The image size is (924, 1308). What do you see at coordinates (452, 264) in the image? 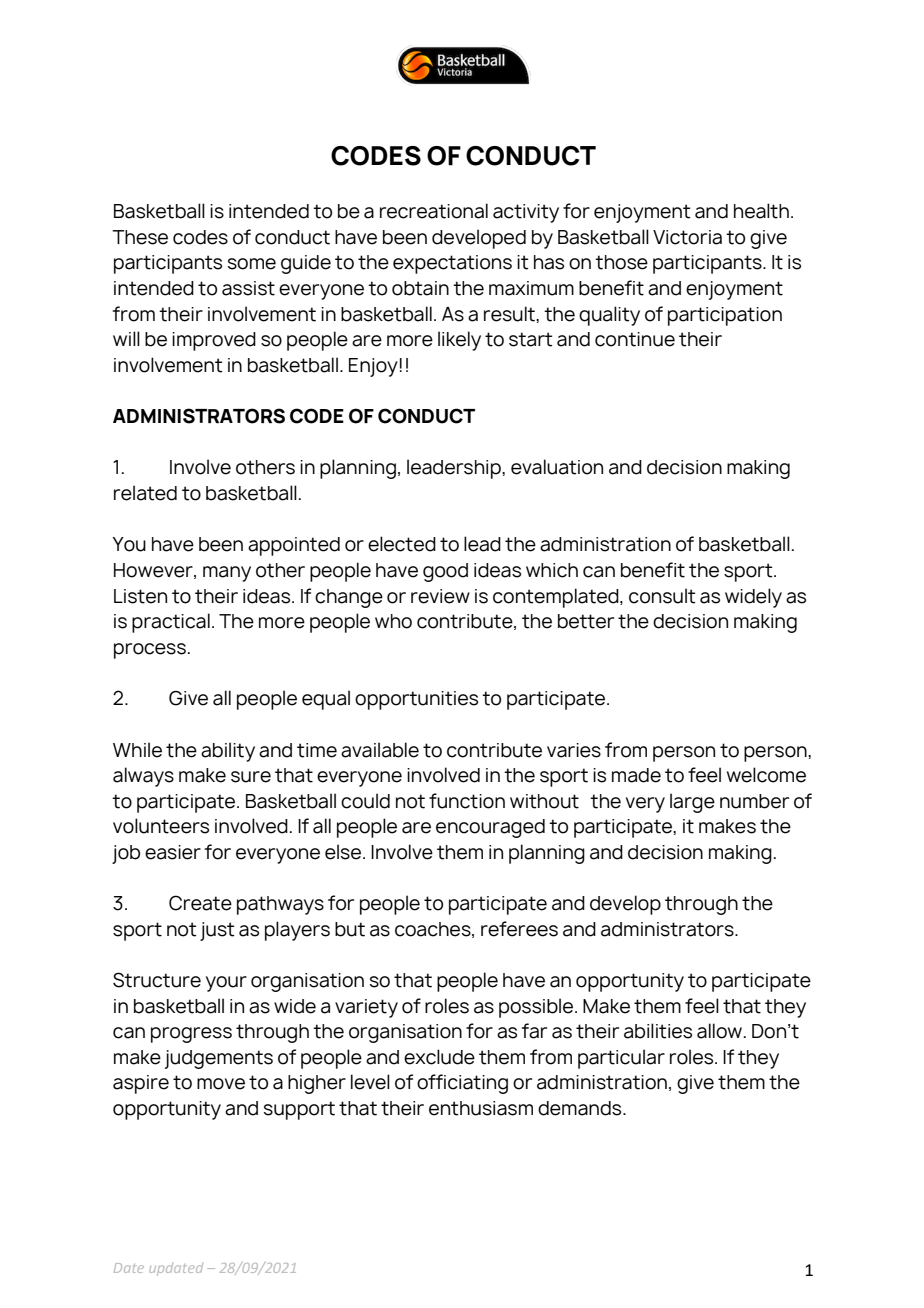
I see `expectations` at bounding box center [452, 264].
